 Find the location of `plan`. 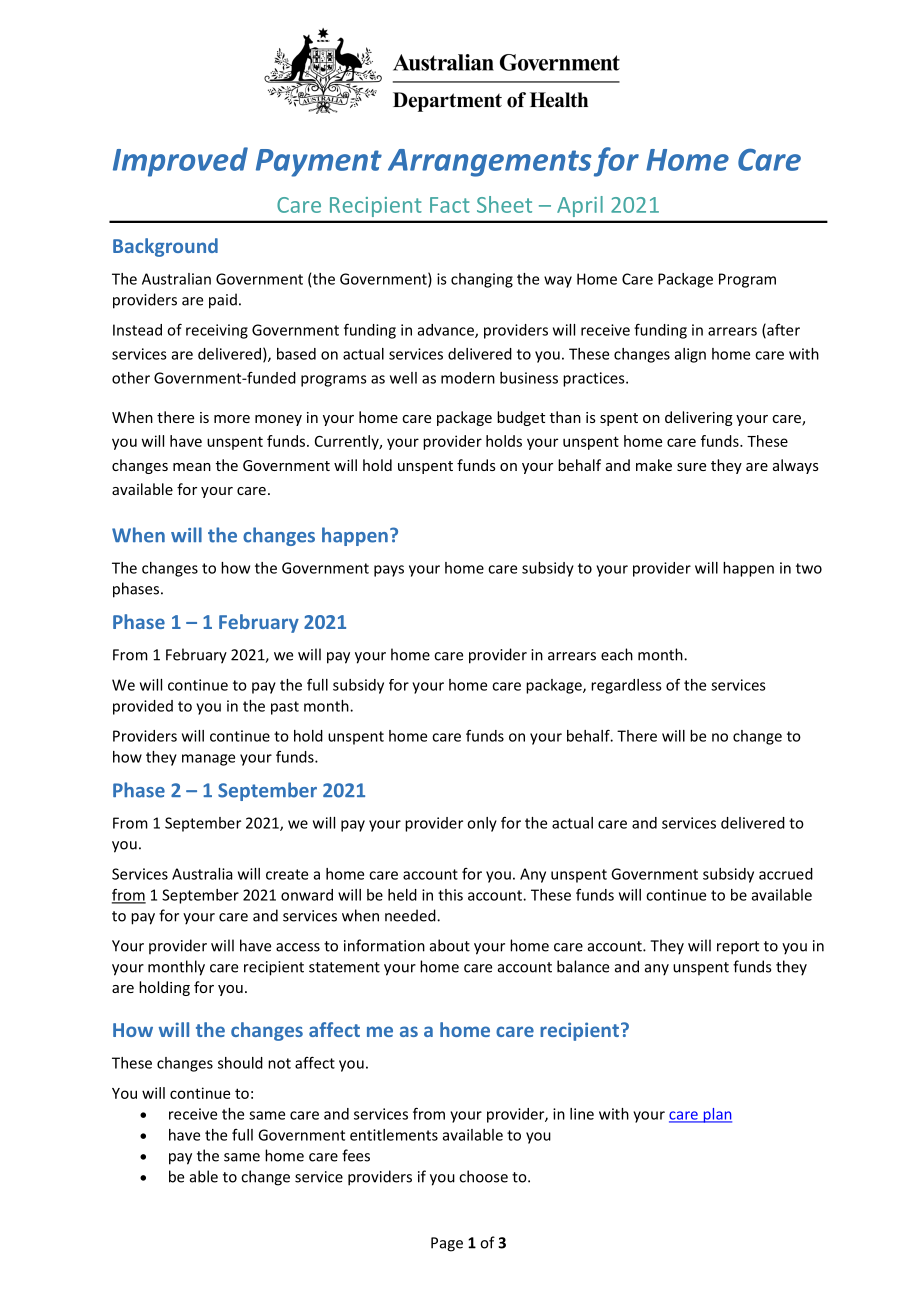

plan is located at coordinates (716, 1115).
